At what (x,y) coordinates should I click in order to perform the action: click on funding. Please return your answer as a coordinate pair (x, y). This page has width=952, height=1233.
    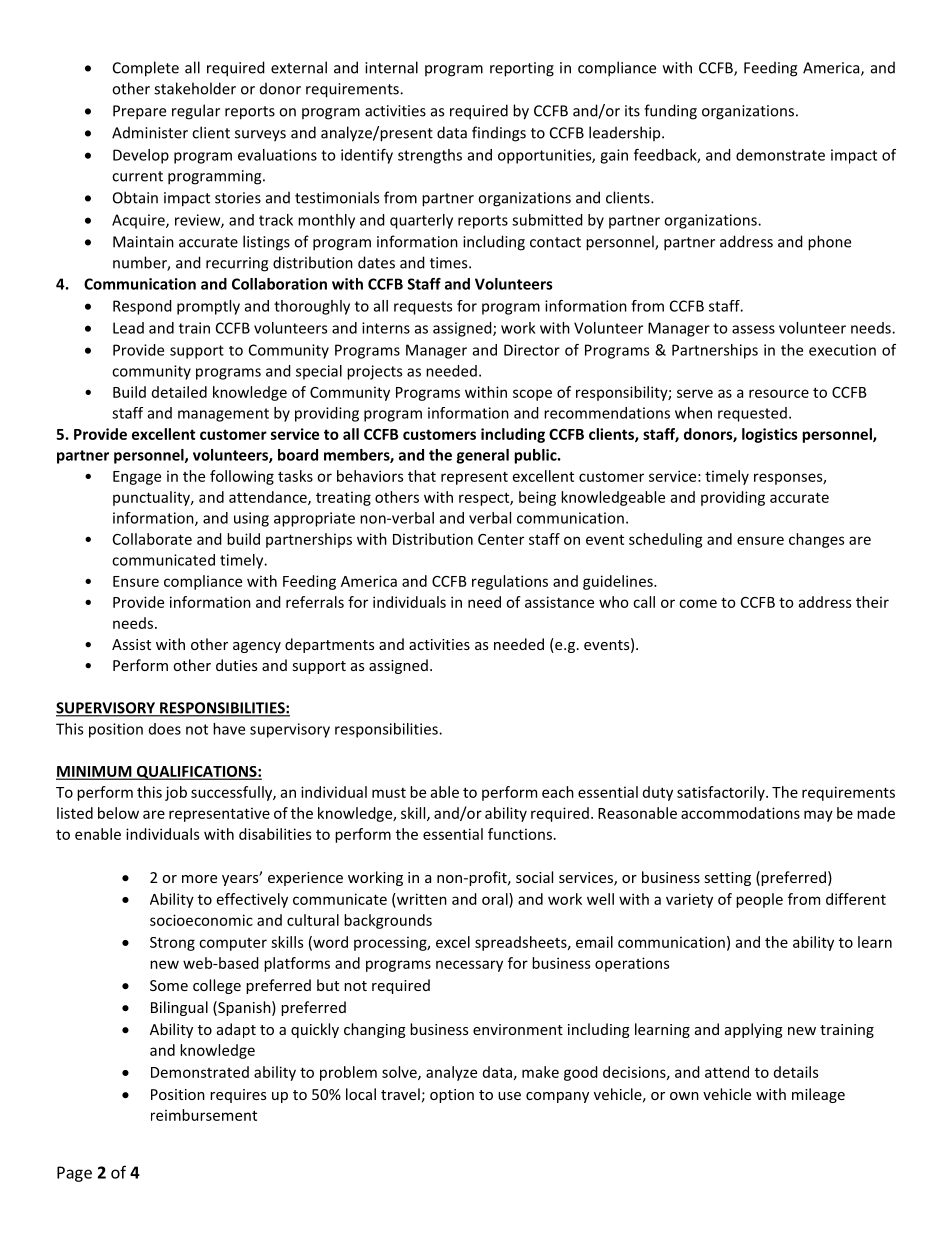
    Looking at the image, I should click on (670, 112).
